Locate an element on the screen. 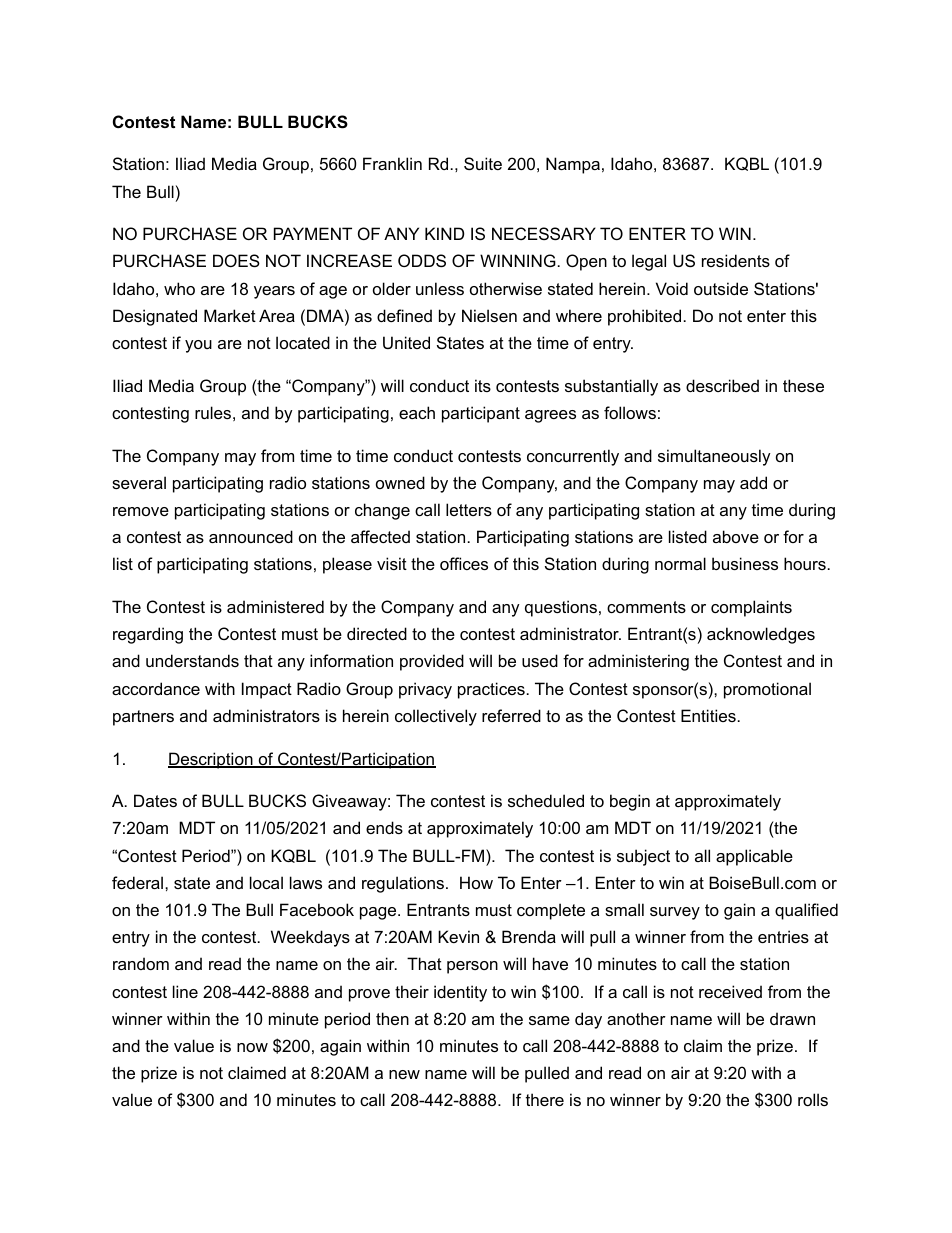 The width and height of the screenshot is (952, 1233). Description is located at coordinates (211, 760).
